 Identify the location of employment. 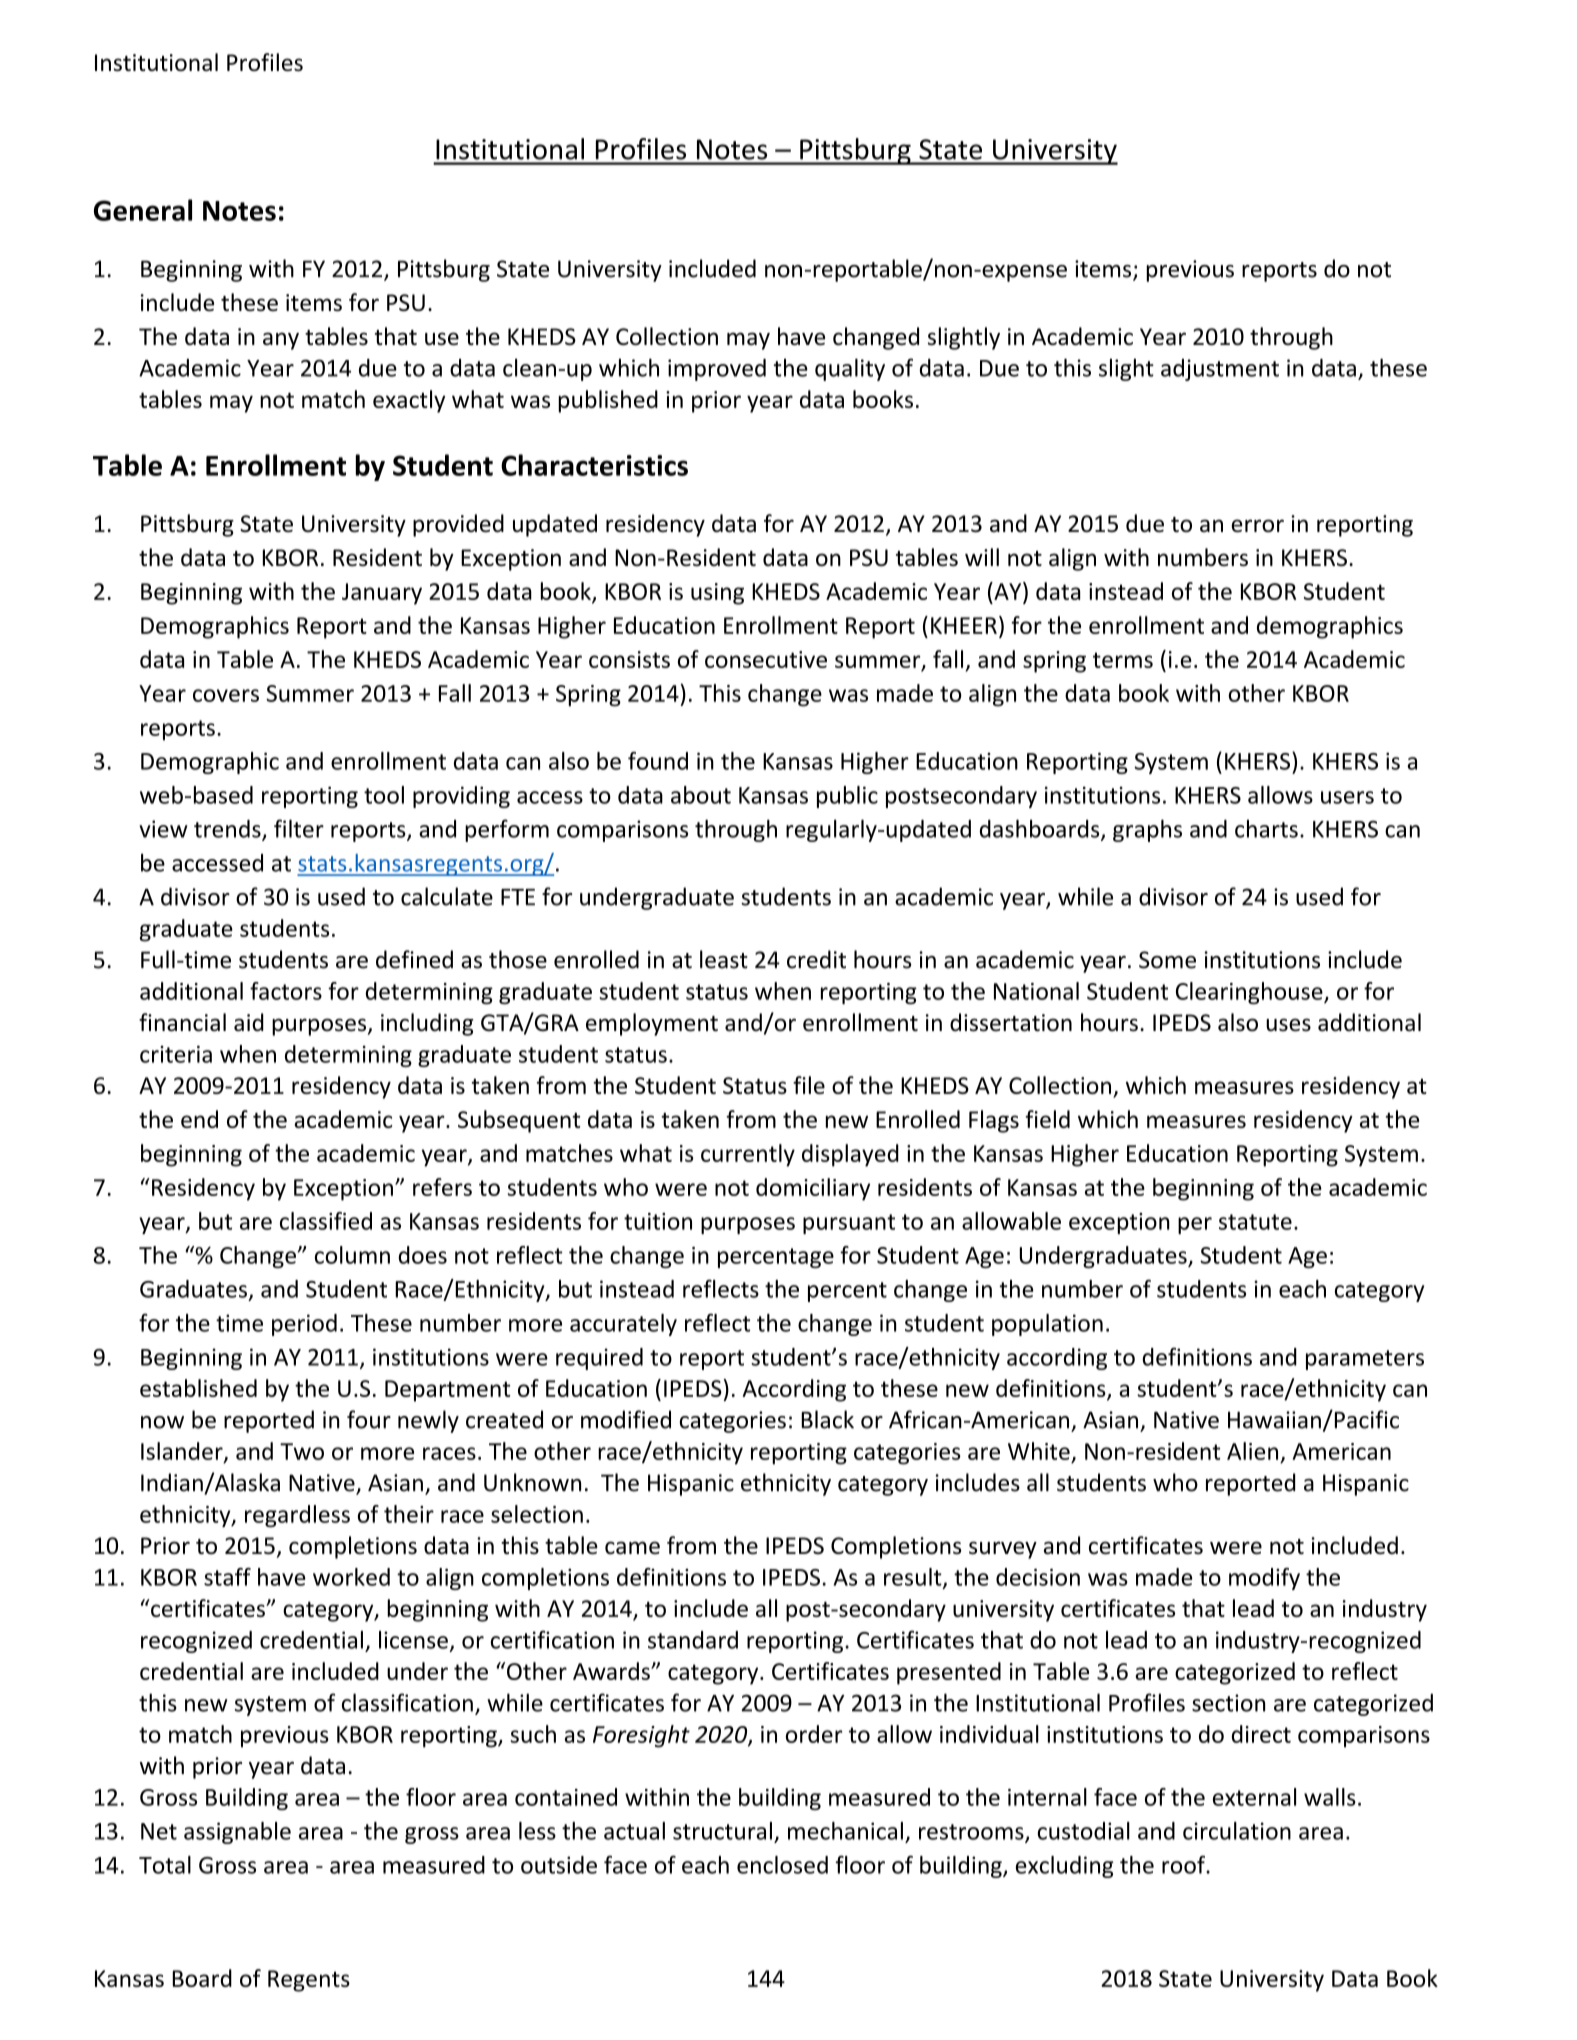
(652, 1024).
